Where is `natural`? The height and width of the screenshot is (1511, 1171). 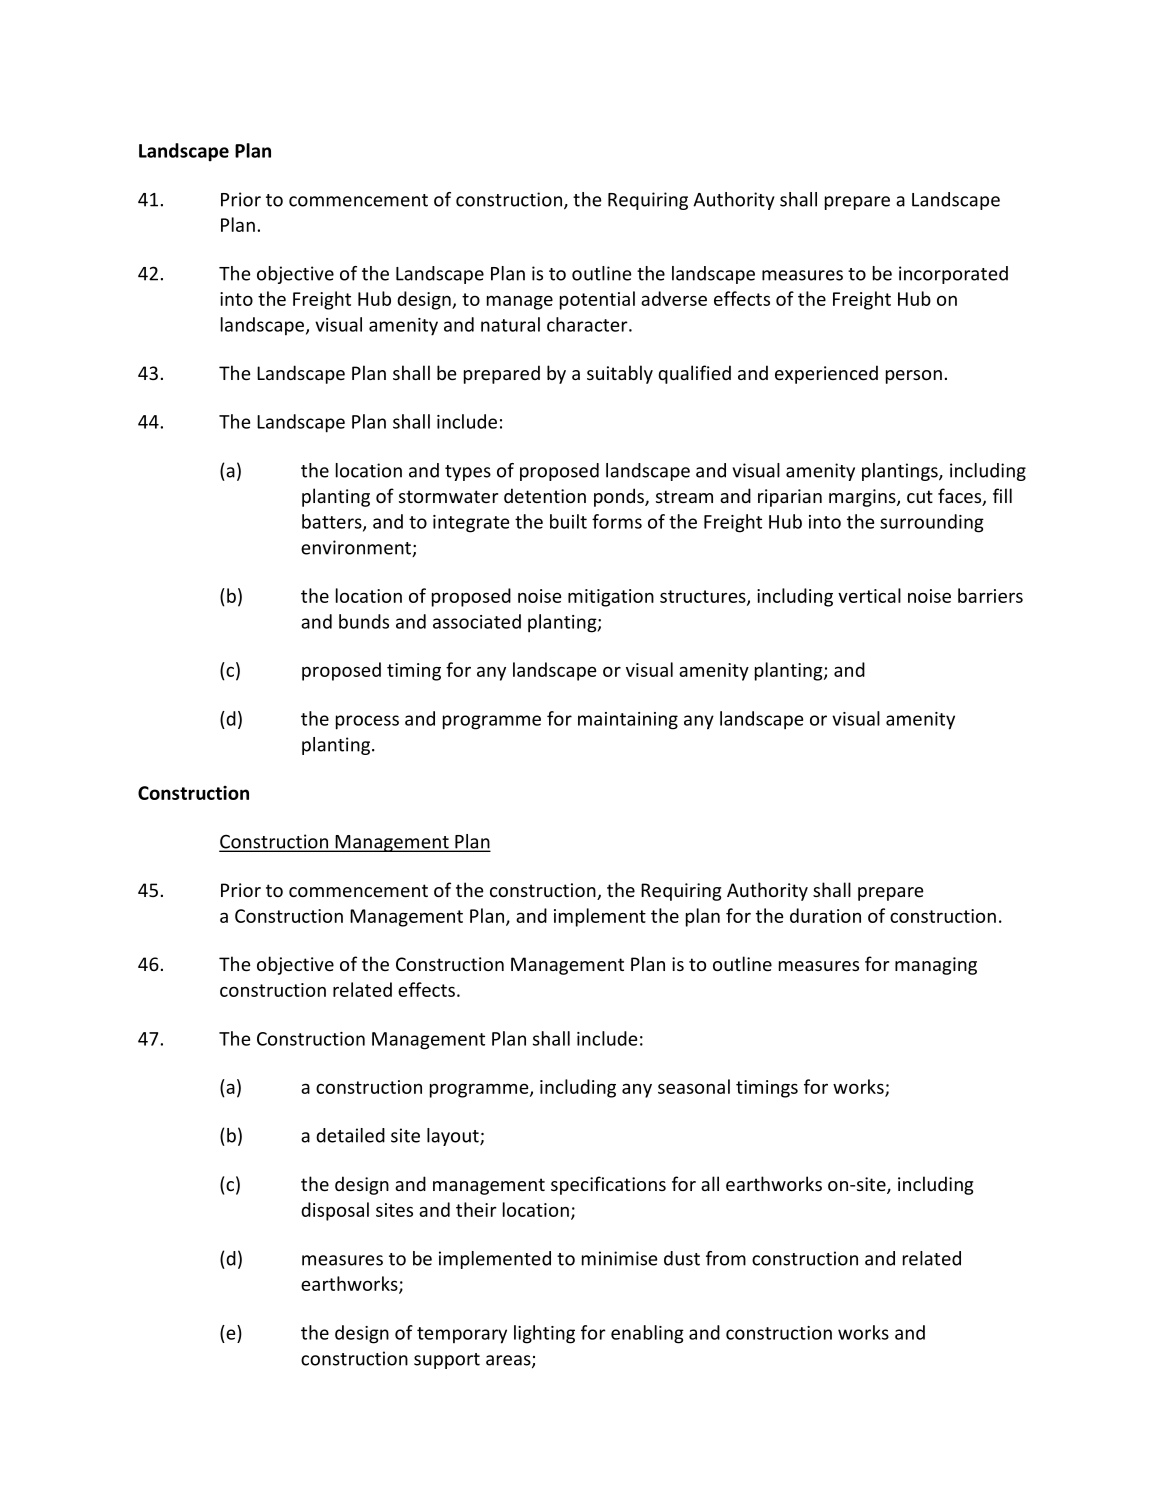
natural is located at coordinates (510, 324).
